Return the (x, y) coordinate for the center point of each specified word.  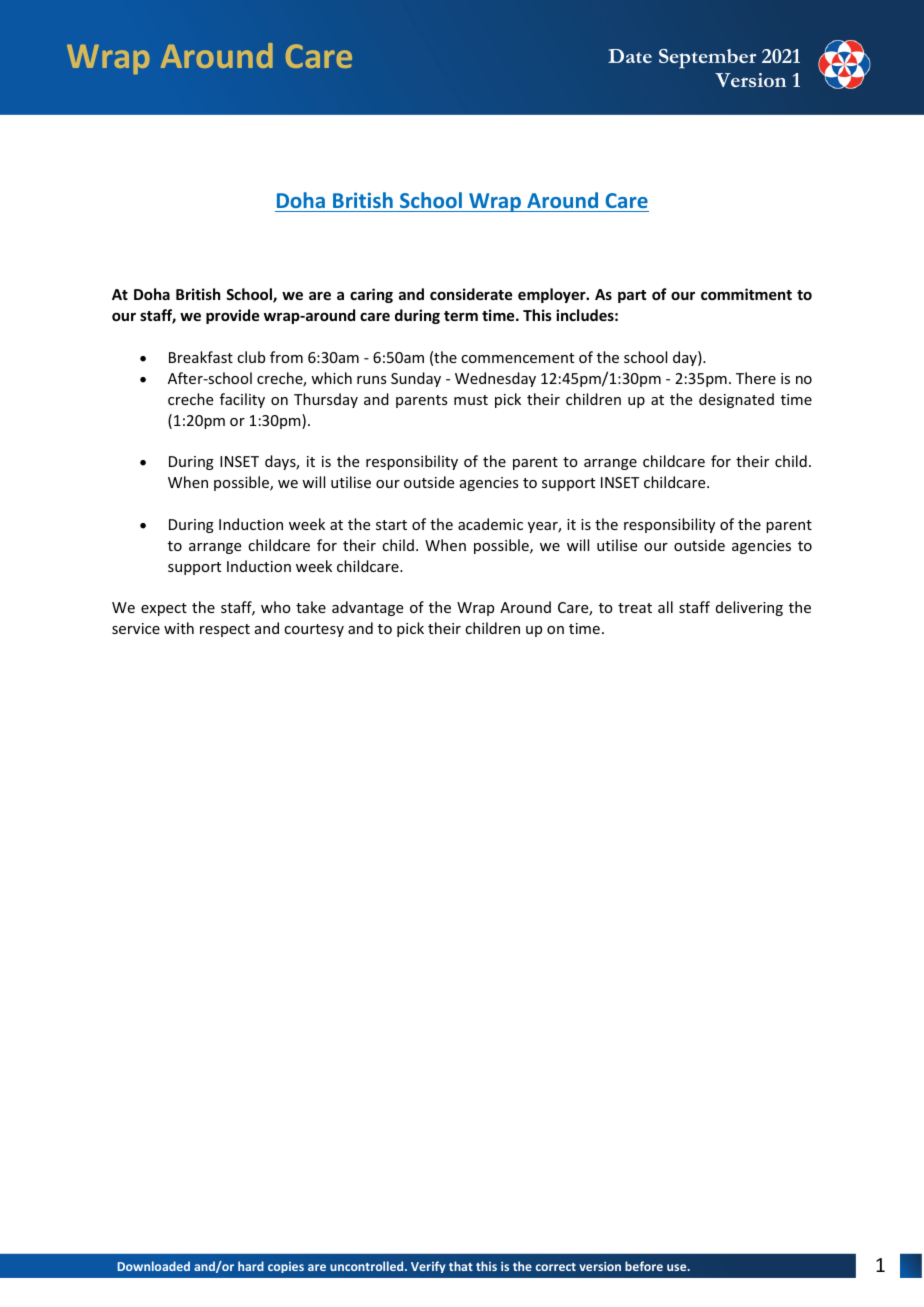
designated (736, 400)
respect (225, 630)
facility (242, 400)
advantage (367, 608)
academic (490, 524)
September (707, 59)
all (665, 607)
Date (630, 56)
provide (232, 316)
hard (251, 1266)
